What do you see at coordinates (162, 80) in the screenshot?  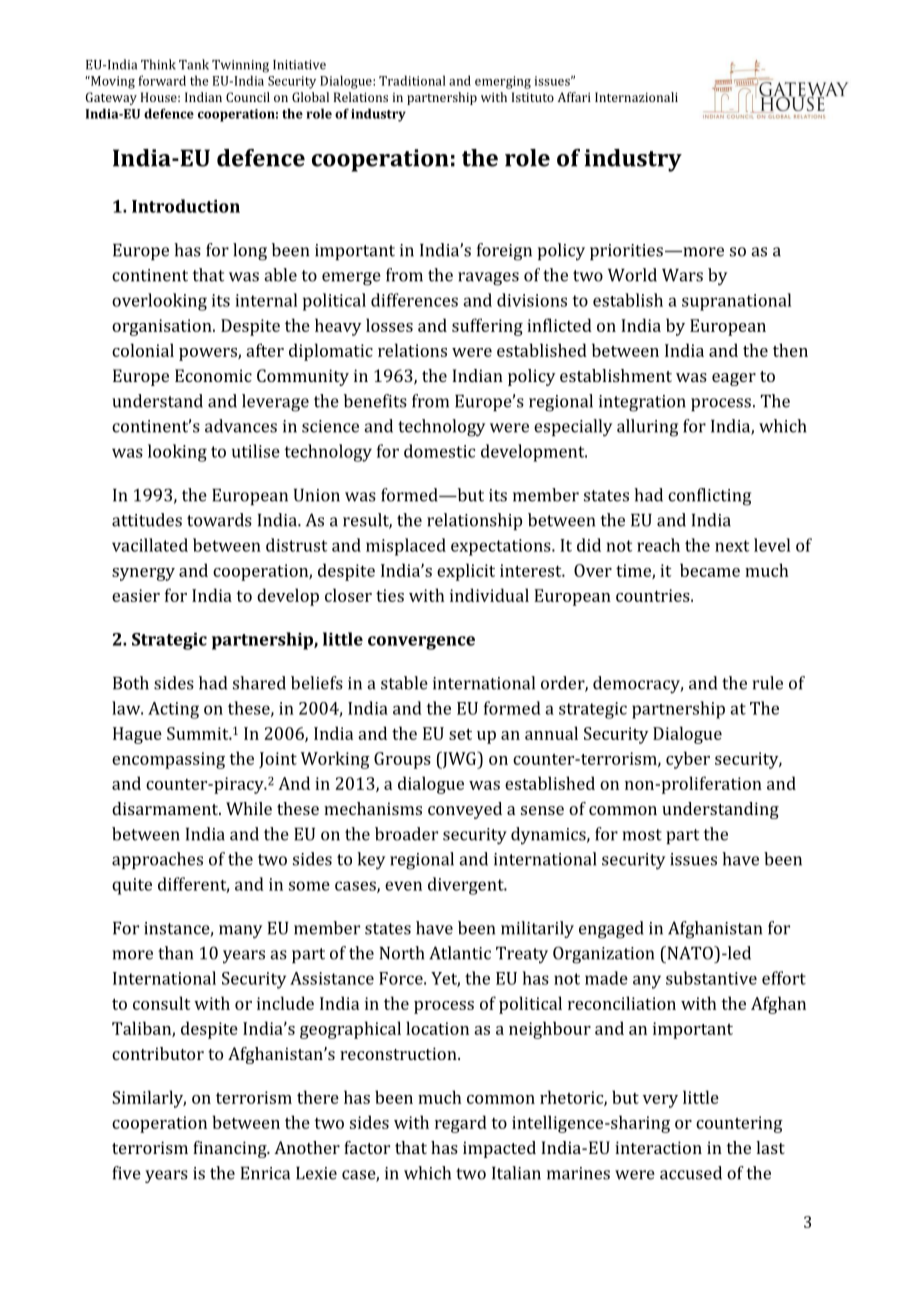 I see `forward` at bounding box center [162, 80].
